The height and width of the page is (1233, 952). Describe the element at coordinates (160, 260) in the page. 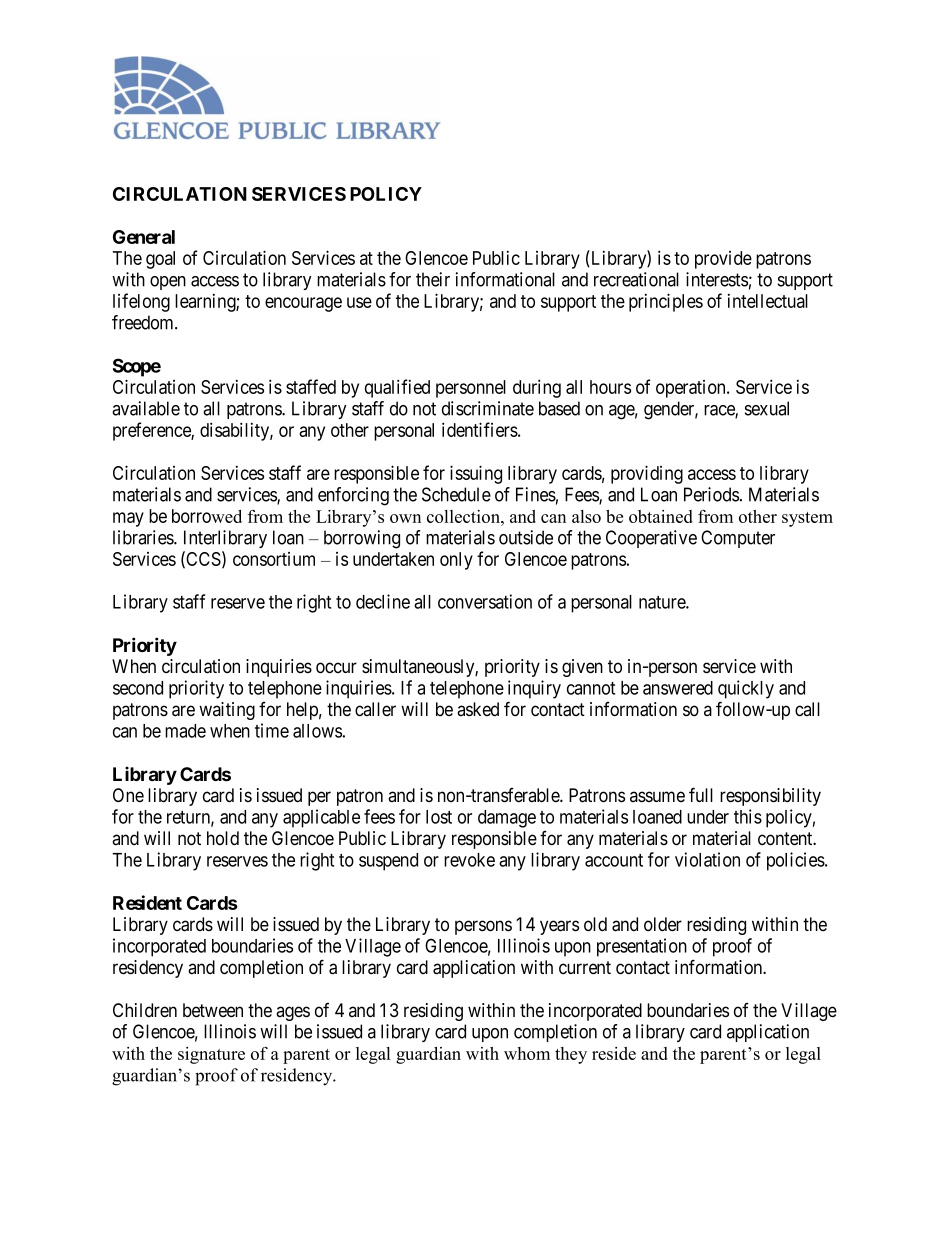

I see `goal` at that location.
